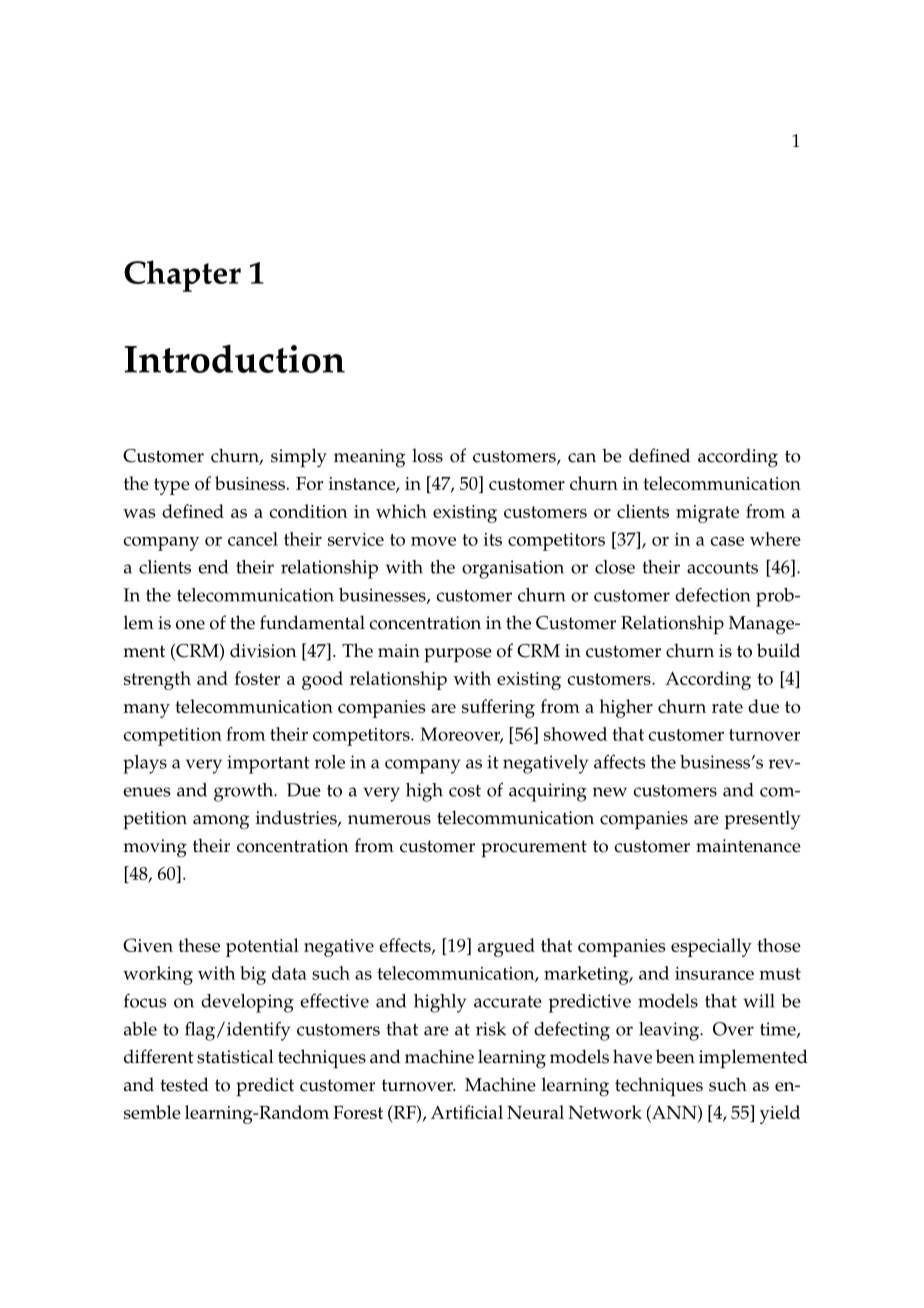  Describe the element at coordinates (184, 1084) in the document. I see `tested` at that location.
